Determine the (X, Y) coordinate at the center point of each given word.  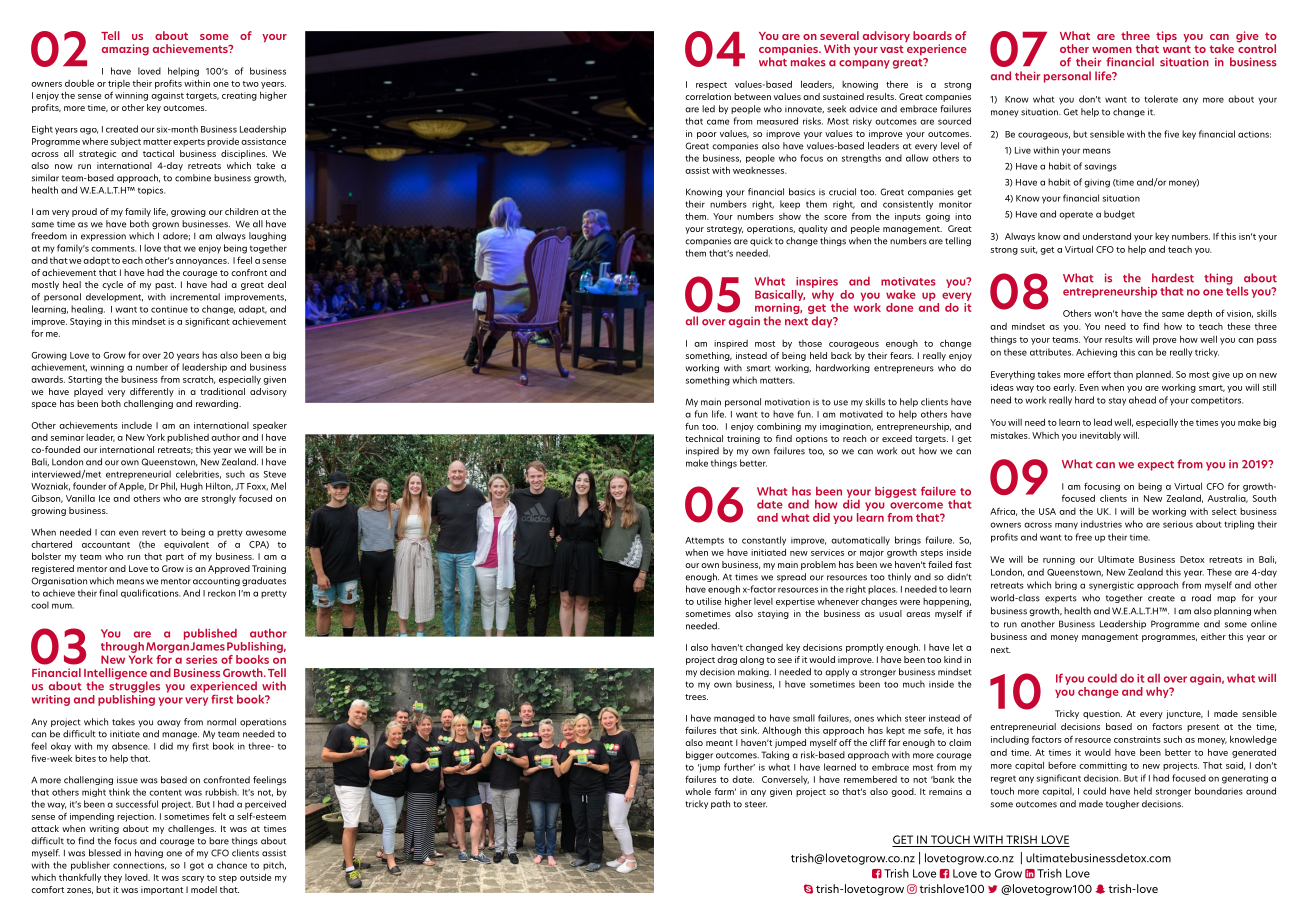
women (1112, 50)
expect (1156, 466)
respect (711, 86)
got (197, 867)
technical (704, 438)
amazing (125, 50)
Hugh (192, 487)
